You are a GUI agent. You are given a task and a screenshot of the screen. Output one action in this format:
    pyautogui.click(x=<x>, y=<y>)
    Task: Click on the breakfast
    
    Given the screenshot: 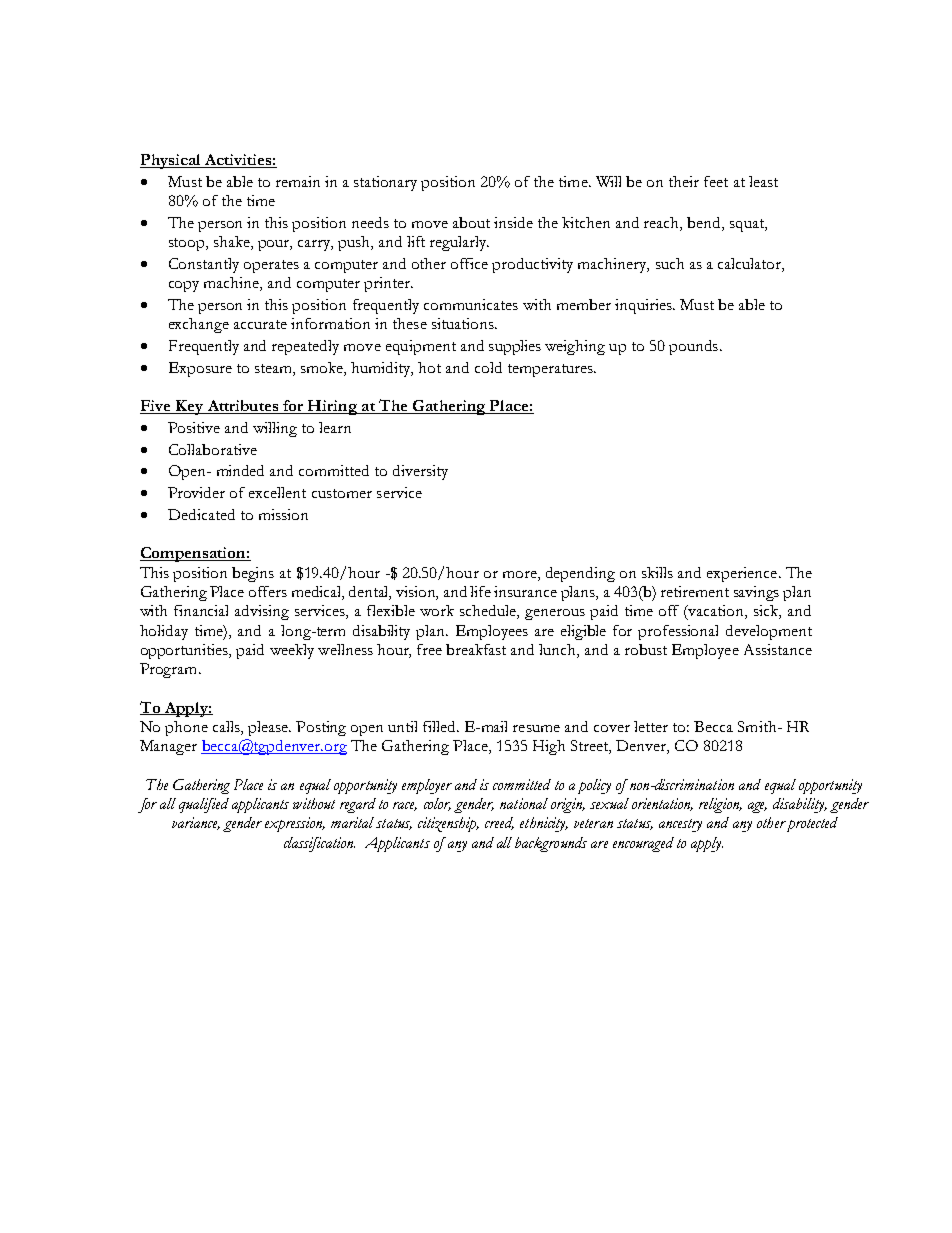 What is the action you would take?
    pyautogui.click(x=476, y=649)
